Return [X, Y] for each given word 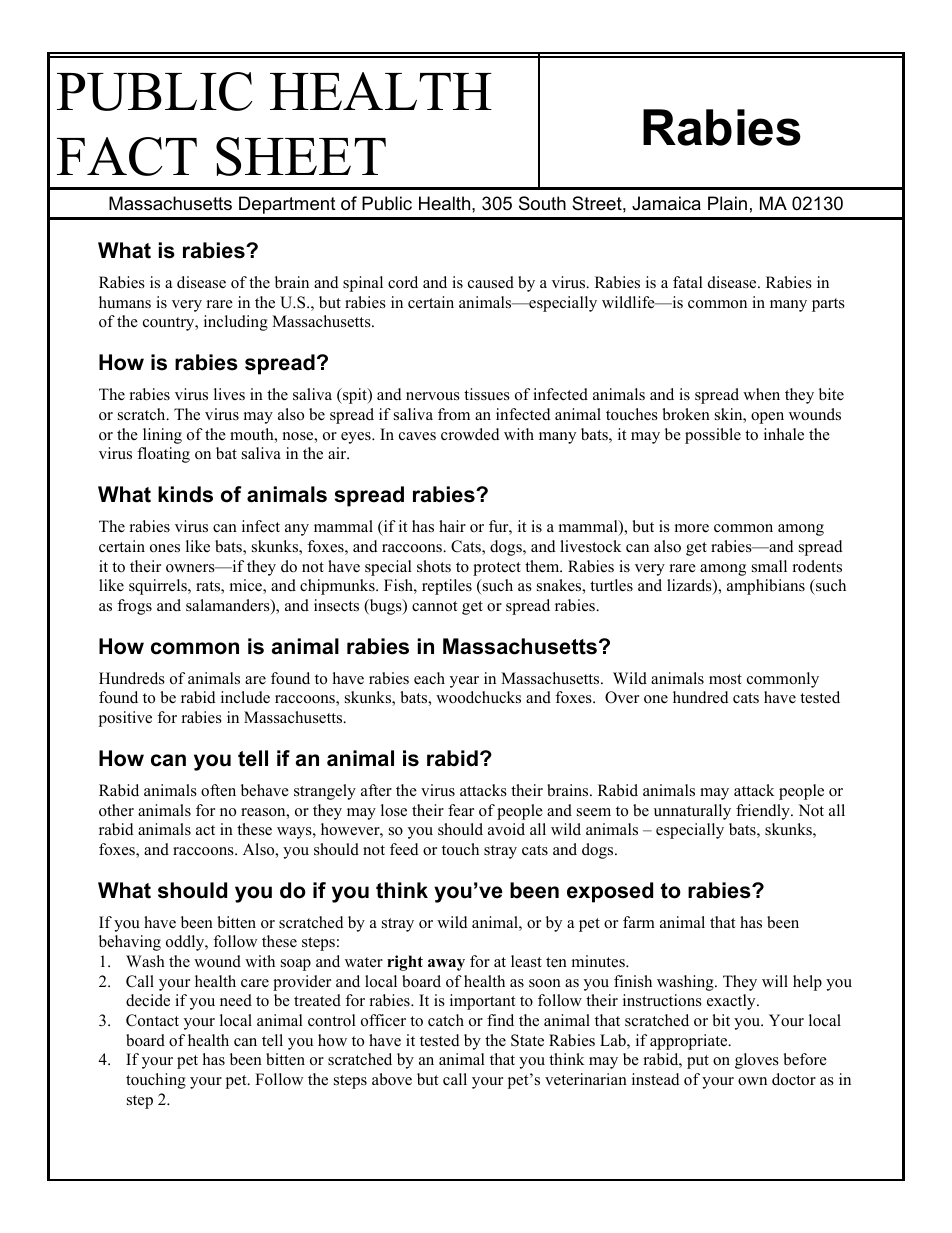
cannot [434, 606]
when [761, 394]
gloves [757, 1061]
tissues [487, 394]
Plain [727, 203]
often [218, 790]
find [500, 1020]
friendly [764, 812]
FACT [127, 156]
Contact [152, 1020]
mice [247, 586]
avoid [506, 829]
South [542, 203]
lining [162, 436]
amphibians [766, 587]
